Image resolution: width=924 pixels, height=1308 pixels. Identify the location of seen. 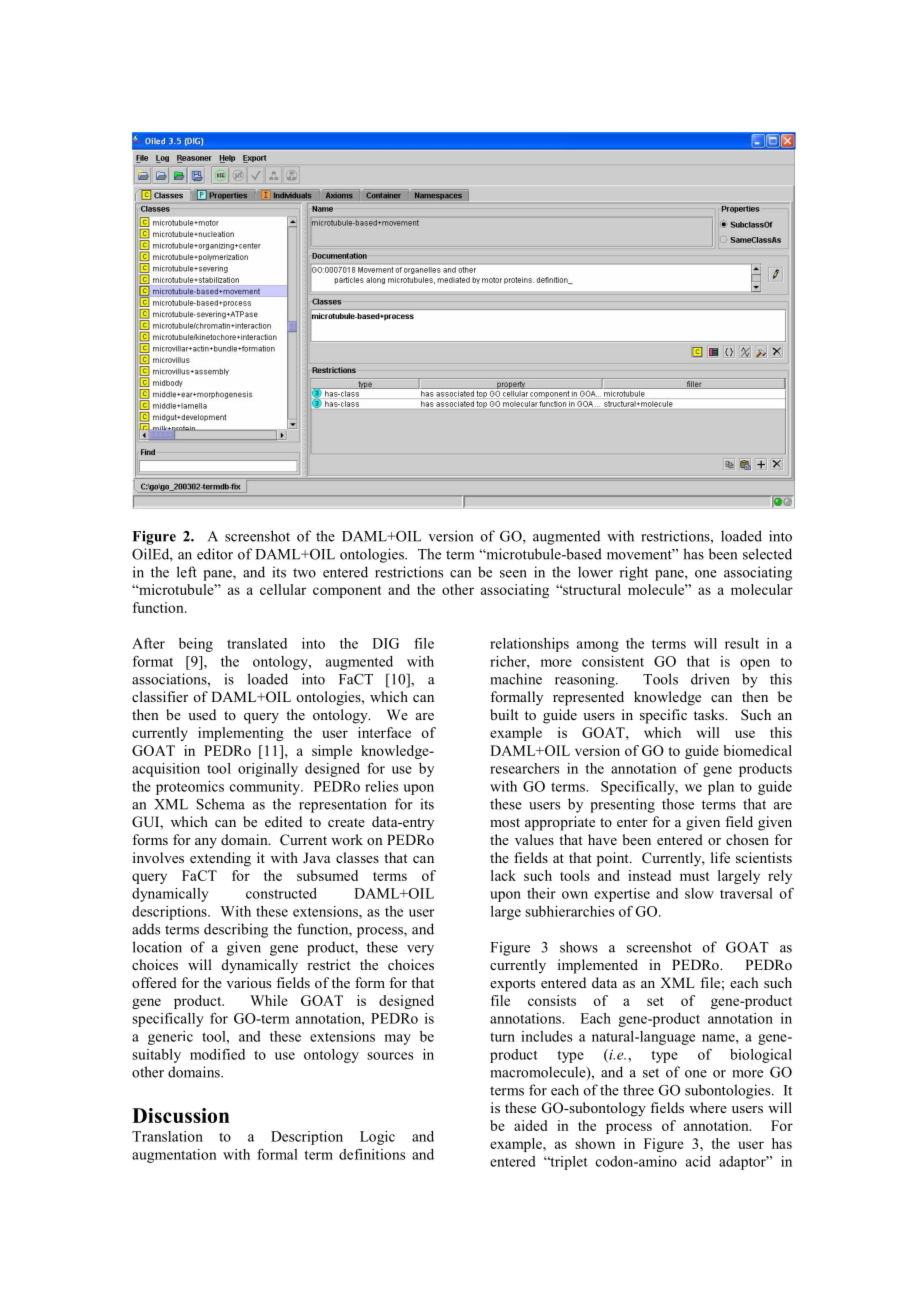
(513, 574).
